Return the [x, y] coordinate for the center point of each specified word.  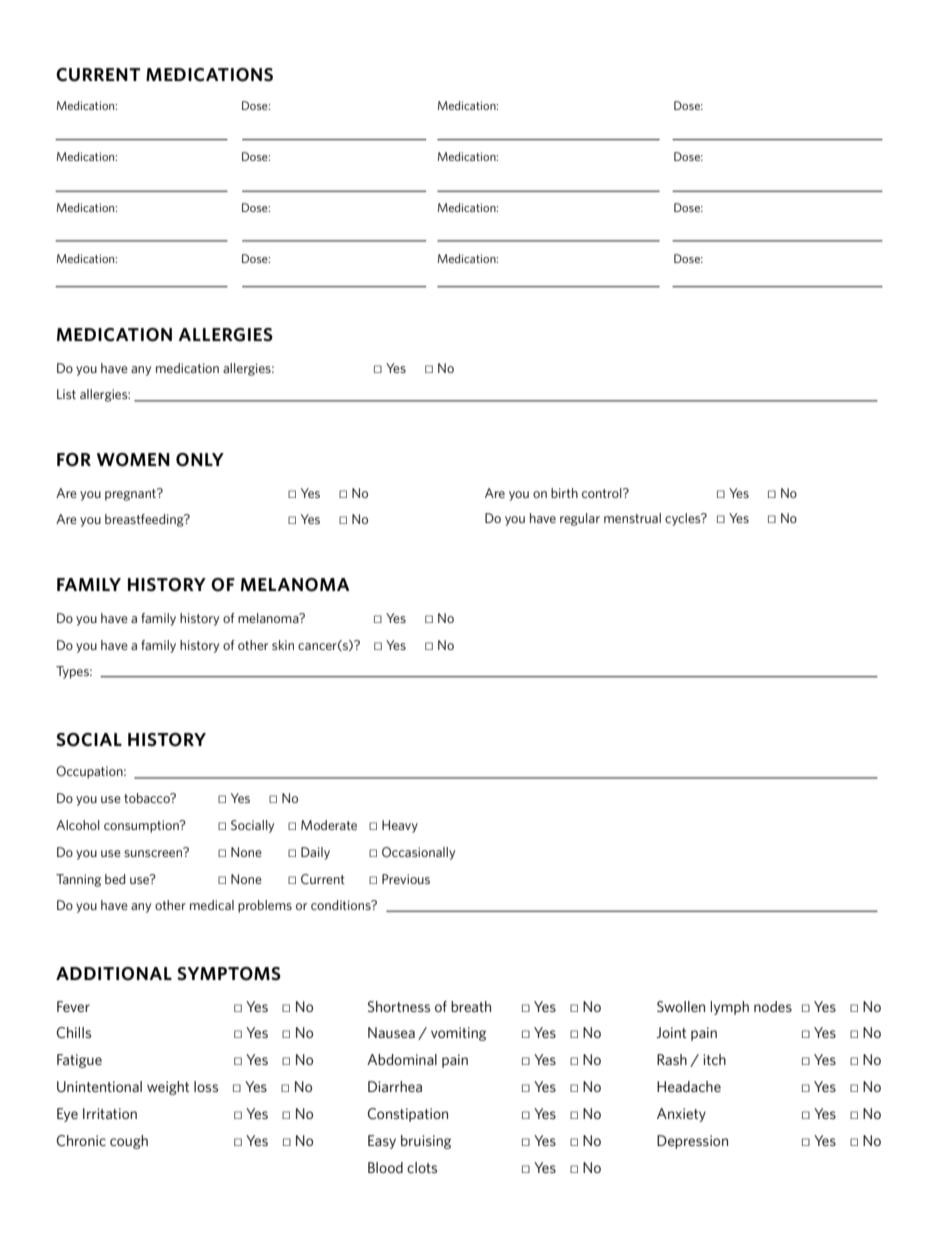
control [603, 493]
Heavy [400, 826]
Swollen [681, 1006]
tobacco [148, 798]
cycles [684, 519]
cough [129, 1142]
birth [564, 493]
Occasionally [418, 853]
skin [283, 645]
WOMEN [133, 460]
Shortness [399, 1006]
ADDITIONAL [114, 974]
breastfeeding [145, 520]
